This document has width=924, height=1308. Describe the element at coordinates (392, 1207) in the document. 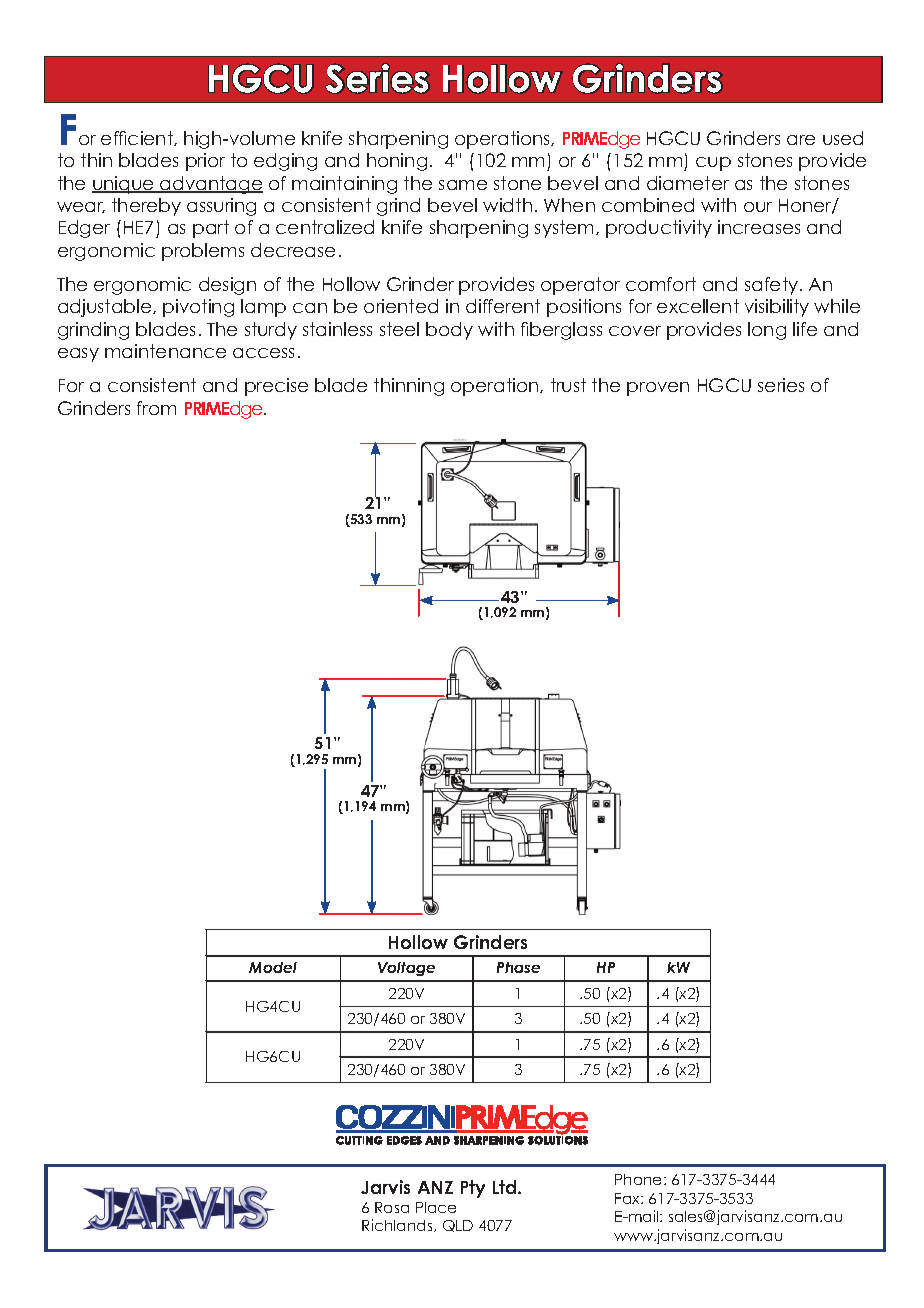

I see `Rosa` at that location.
